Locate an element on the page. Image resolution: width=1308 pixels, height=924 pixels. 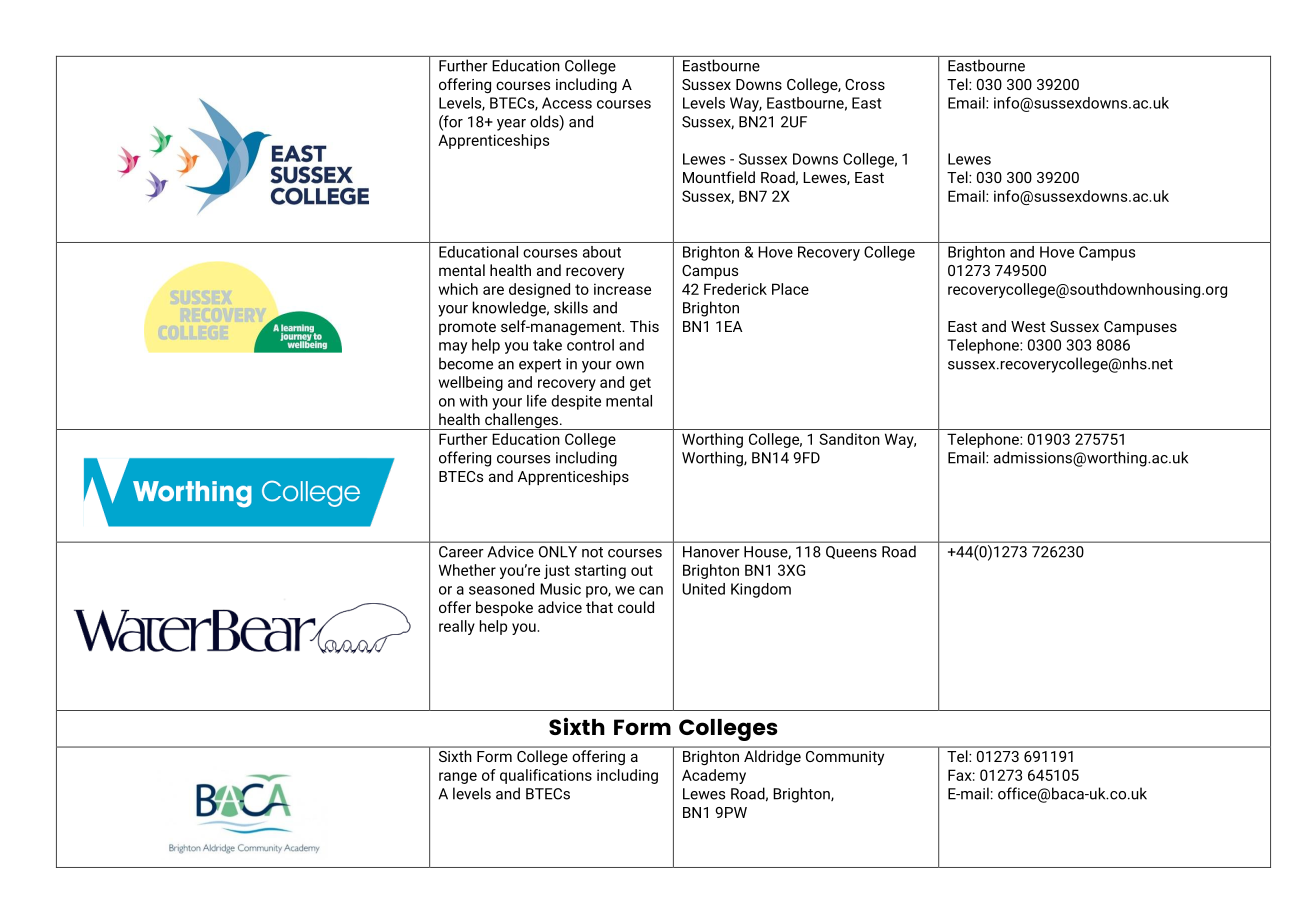
West is located at coordinates (1028, 326).
